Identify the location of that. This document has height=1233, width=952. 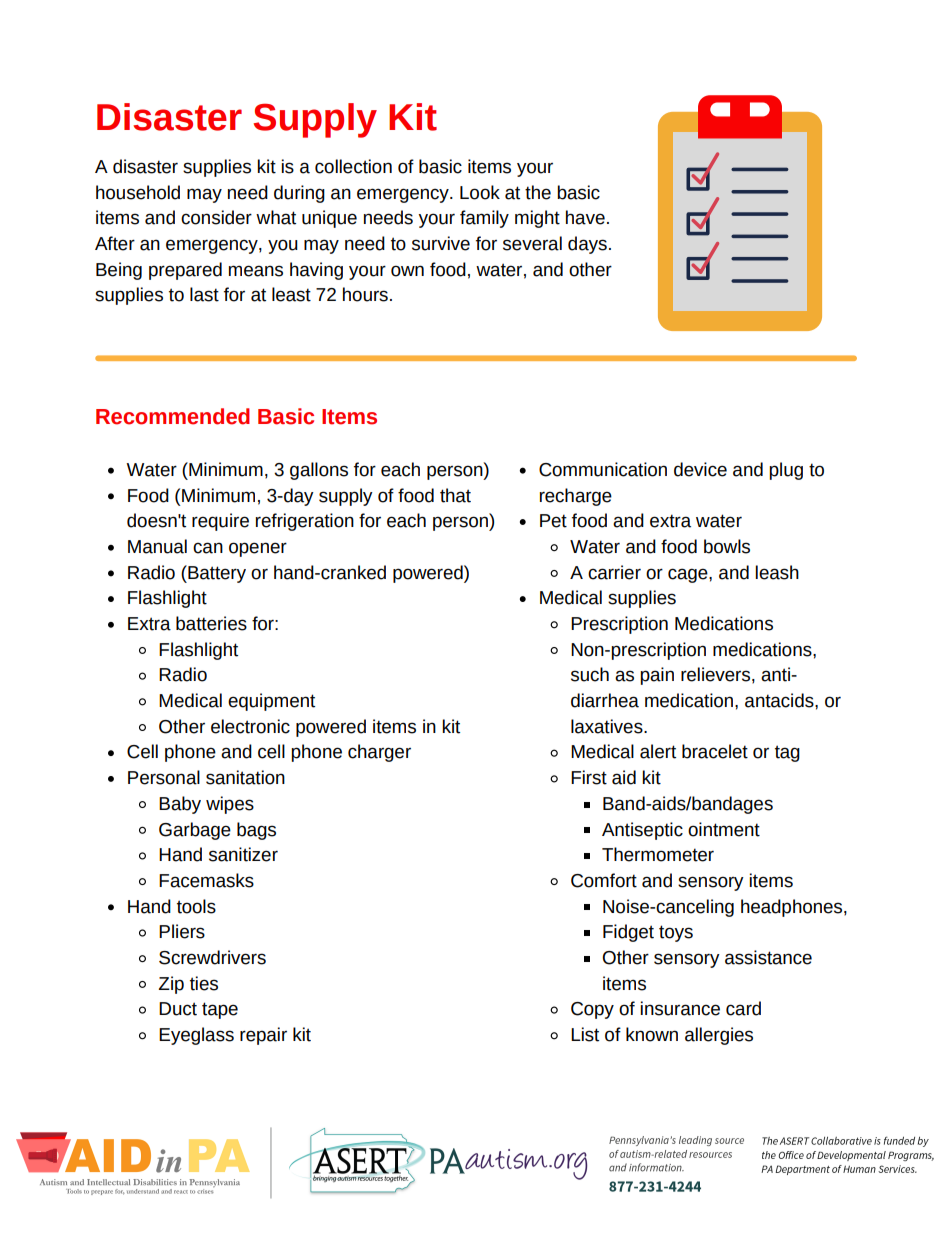
(455, 495).
